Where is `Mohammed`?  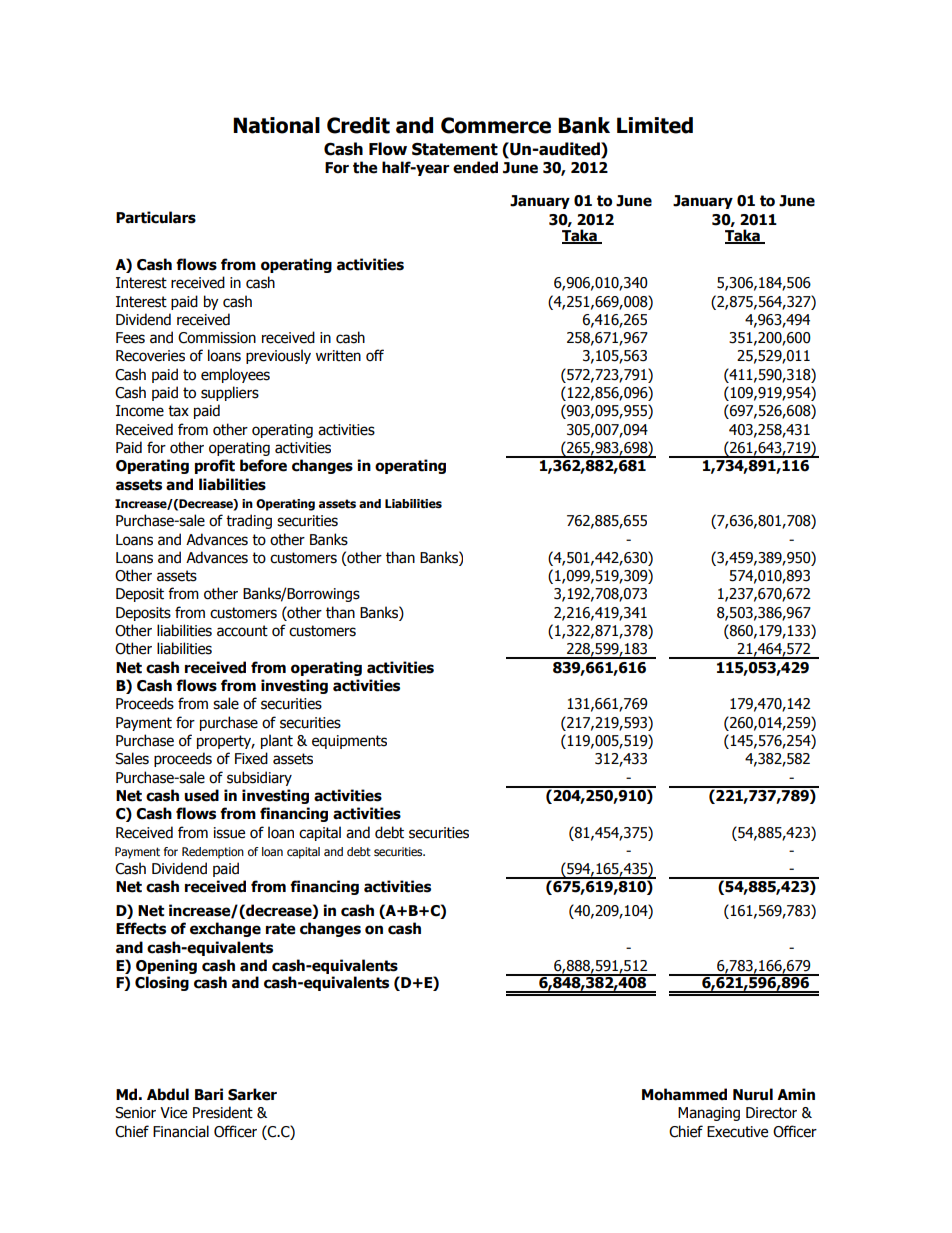 Mohammed is located at coordinates (684, 1094).
